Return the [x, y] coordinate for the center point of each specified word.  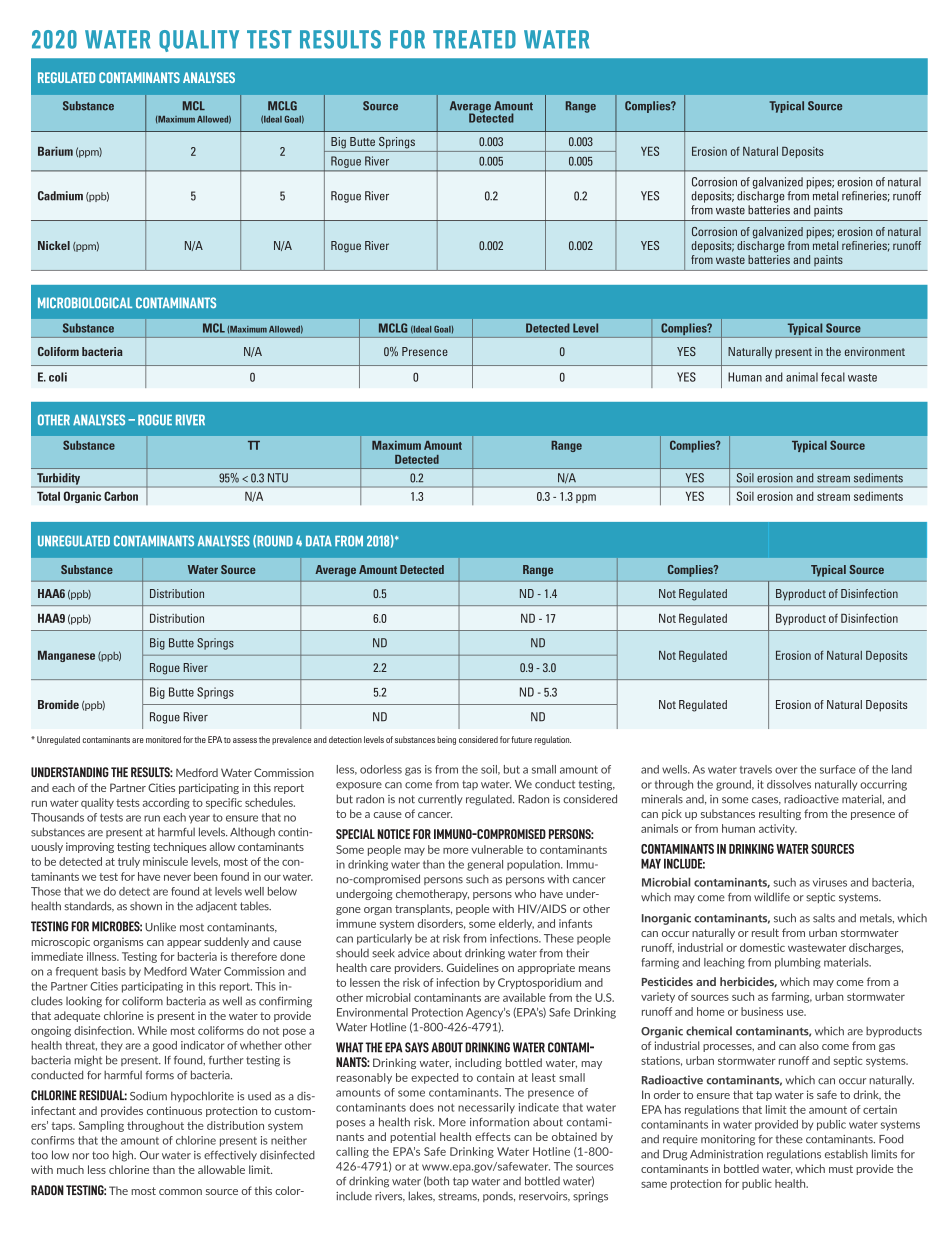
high [124, 1156]
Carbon [121, 496]
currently [440, 799]
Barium [55, 151]
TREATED [474, 39]
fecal [833, 377]
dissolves [789, 784]
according [166, 803]
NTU [278, 478]
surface [838, 769]
